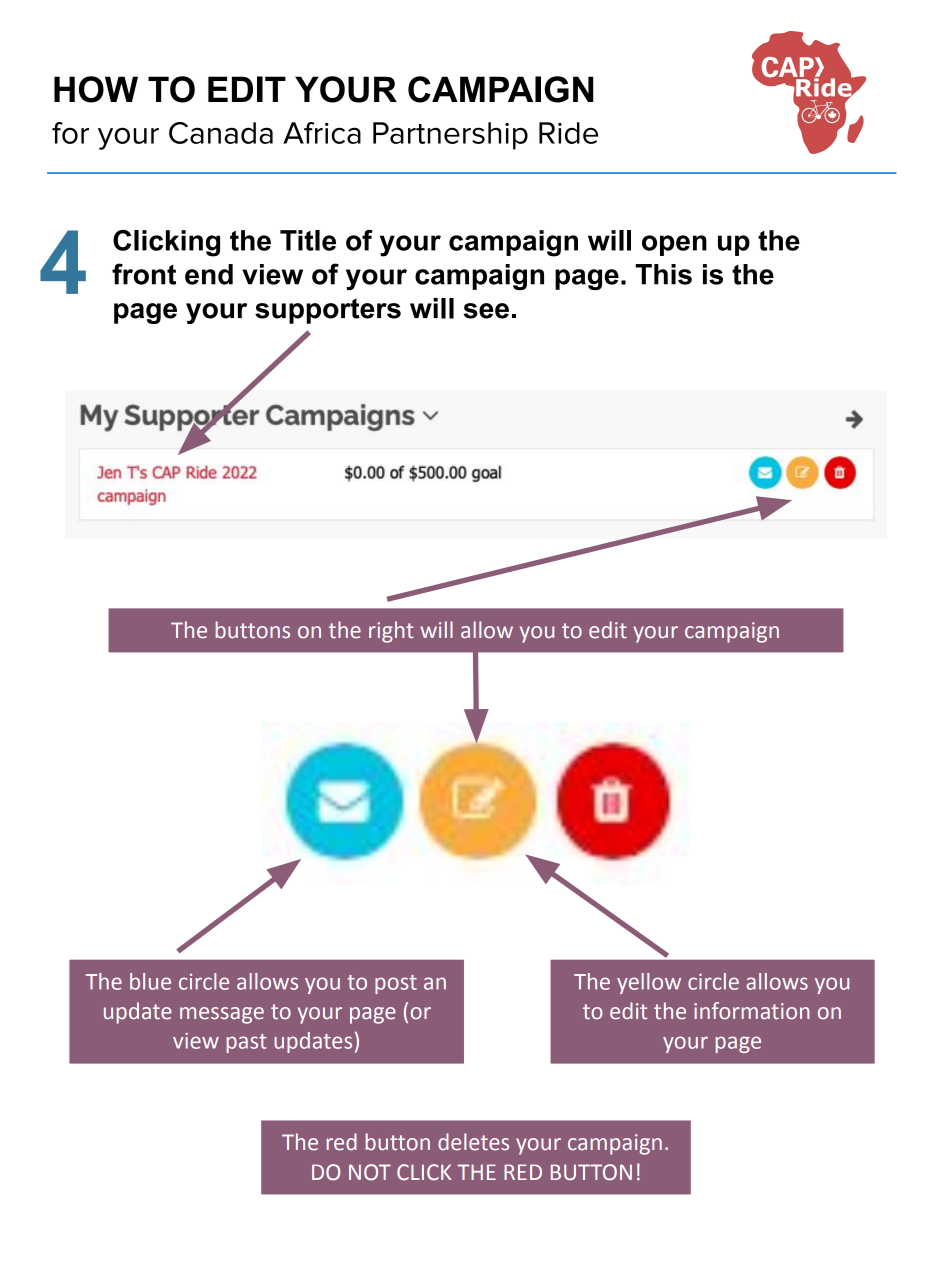 The width and height of the document is (952, 1270). What do you see at coordinates (568, 133) in the document?
I see `Ride` at bounding box center [568, 133].
